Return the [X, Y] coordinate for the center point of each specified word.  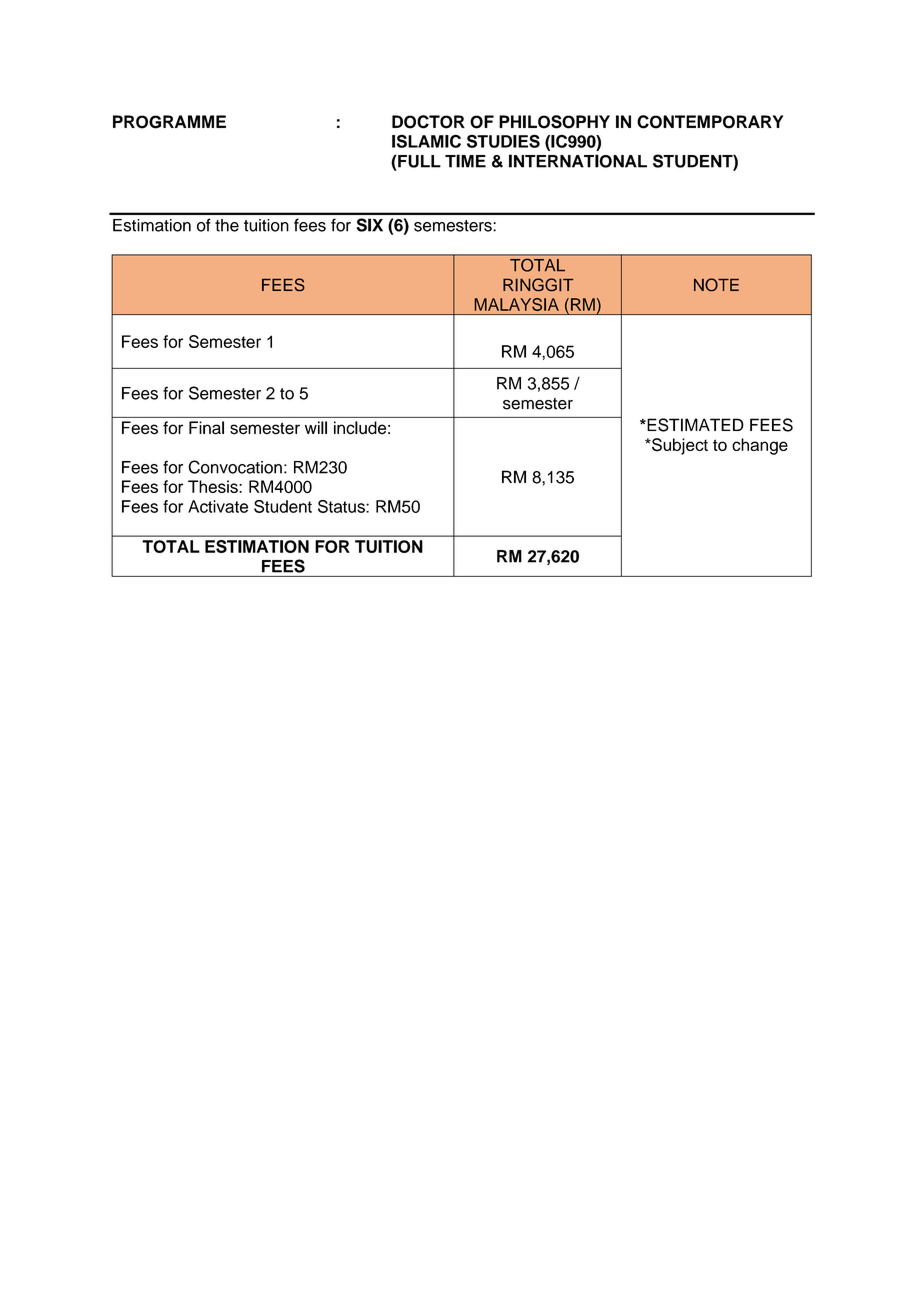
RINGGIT [538, 284]
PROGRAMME [169, 122]
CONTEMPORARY [710, 122]
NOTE [716, 285]
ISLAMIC [426, 141]
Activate [218, 506]
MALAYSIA [516, 304]
